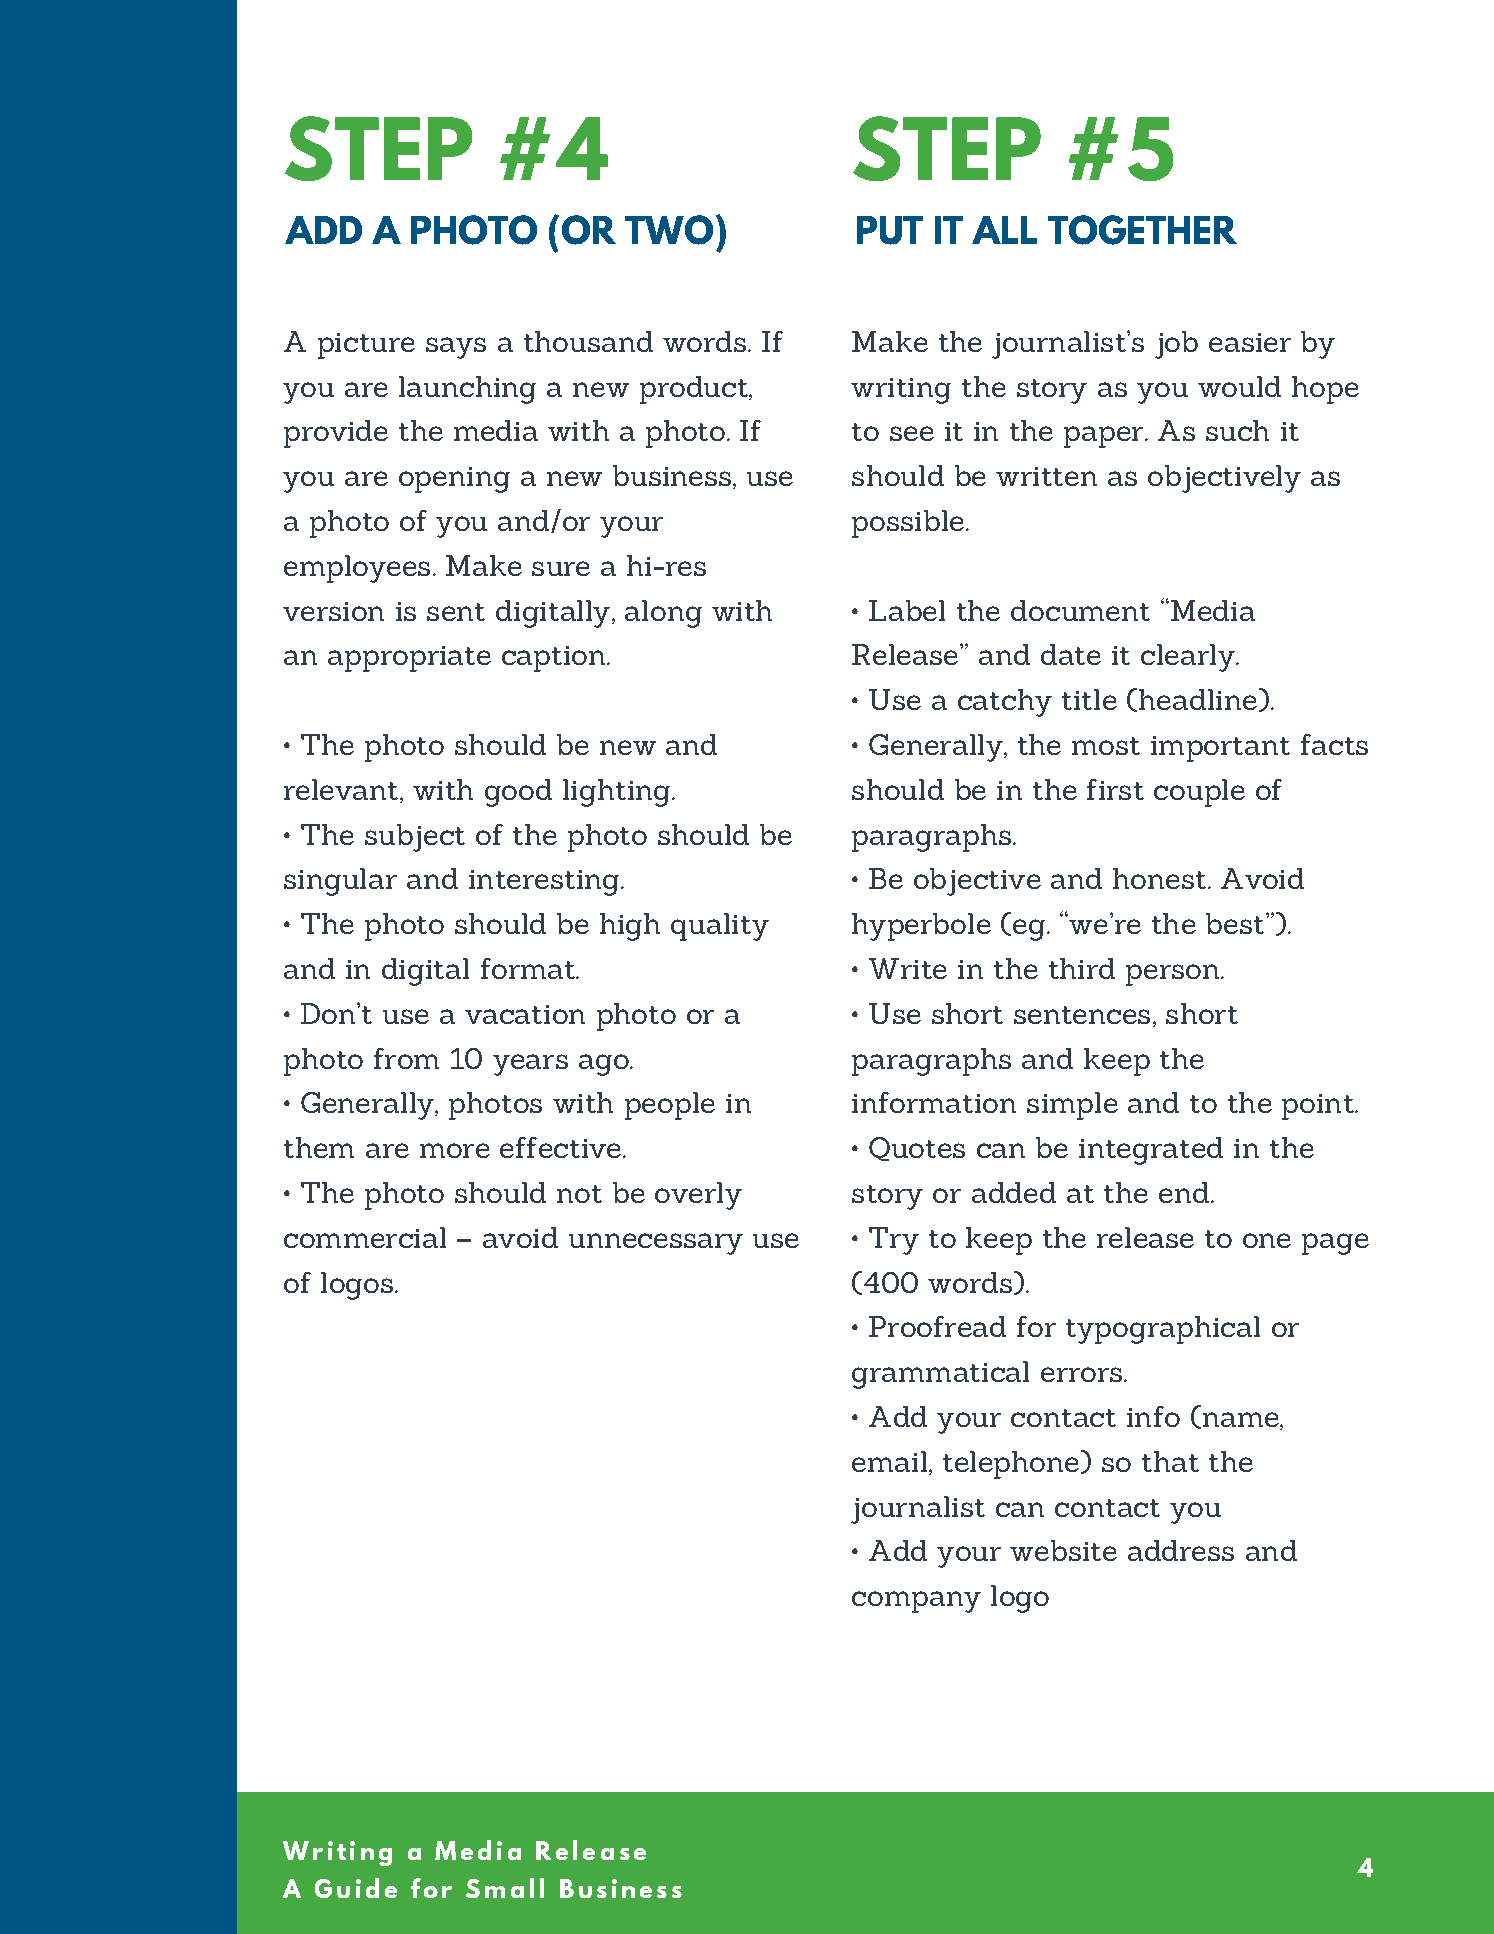 This page has height=1934, width=1494. What do you see at coordinates (890, 230) in the page?
I see `PUT` at bounding box center [890, 230].
